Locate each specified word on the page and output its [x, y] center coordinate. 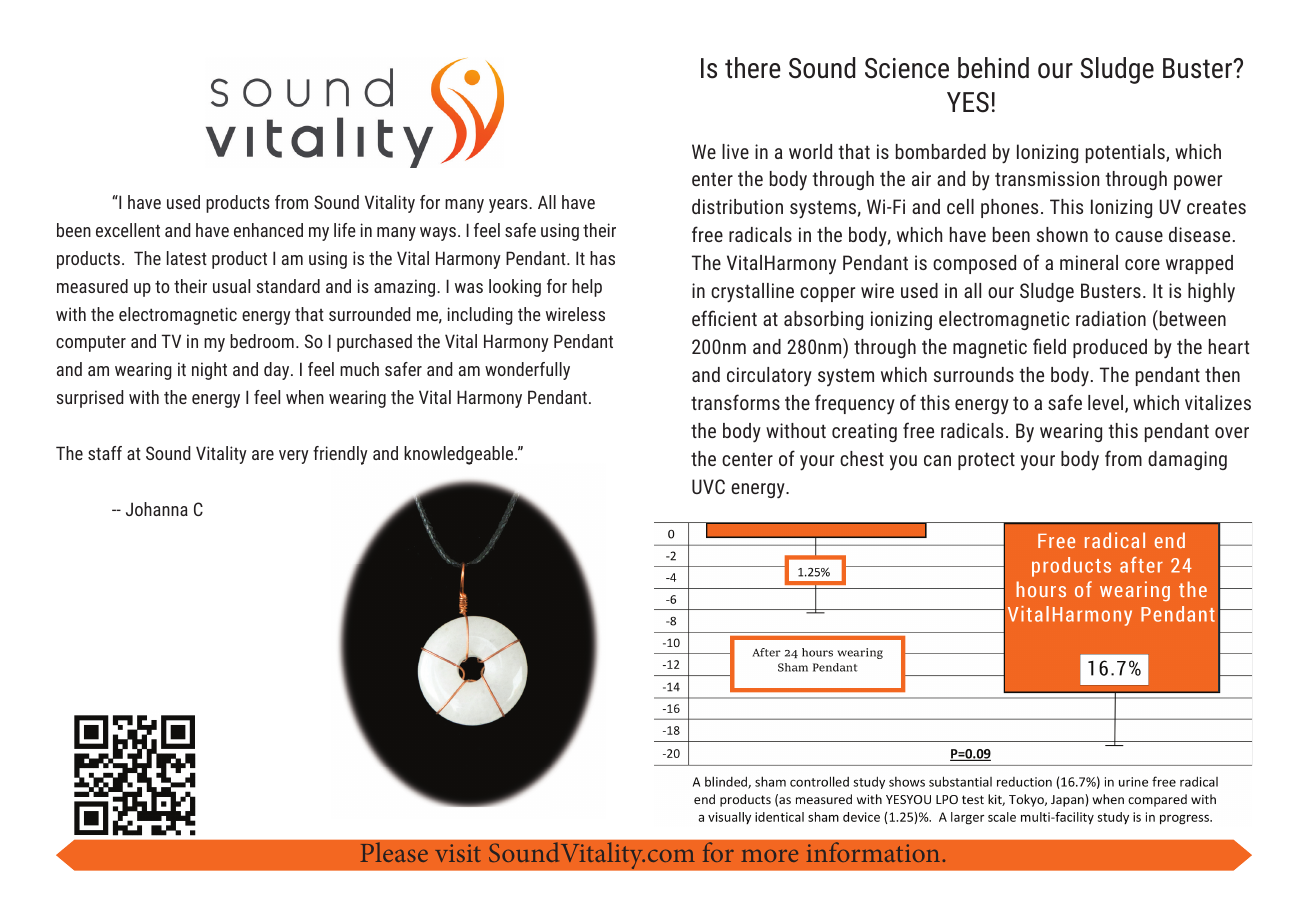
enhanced [268, 230]
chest [862, 458]
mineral [1089, 262]
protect [986, 461]
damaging [1187, 460]
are [263, 455]
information [873, 852]
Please [394, 852]
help [587, 288]
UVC [708, 486]
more [769, 856]
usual [231, 286]
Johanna [157, 509]
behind [993, 68]
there [753, 68]
